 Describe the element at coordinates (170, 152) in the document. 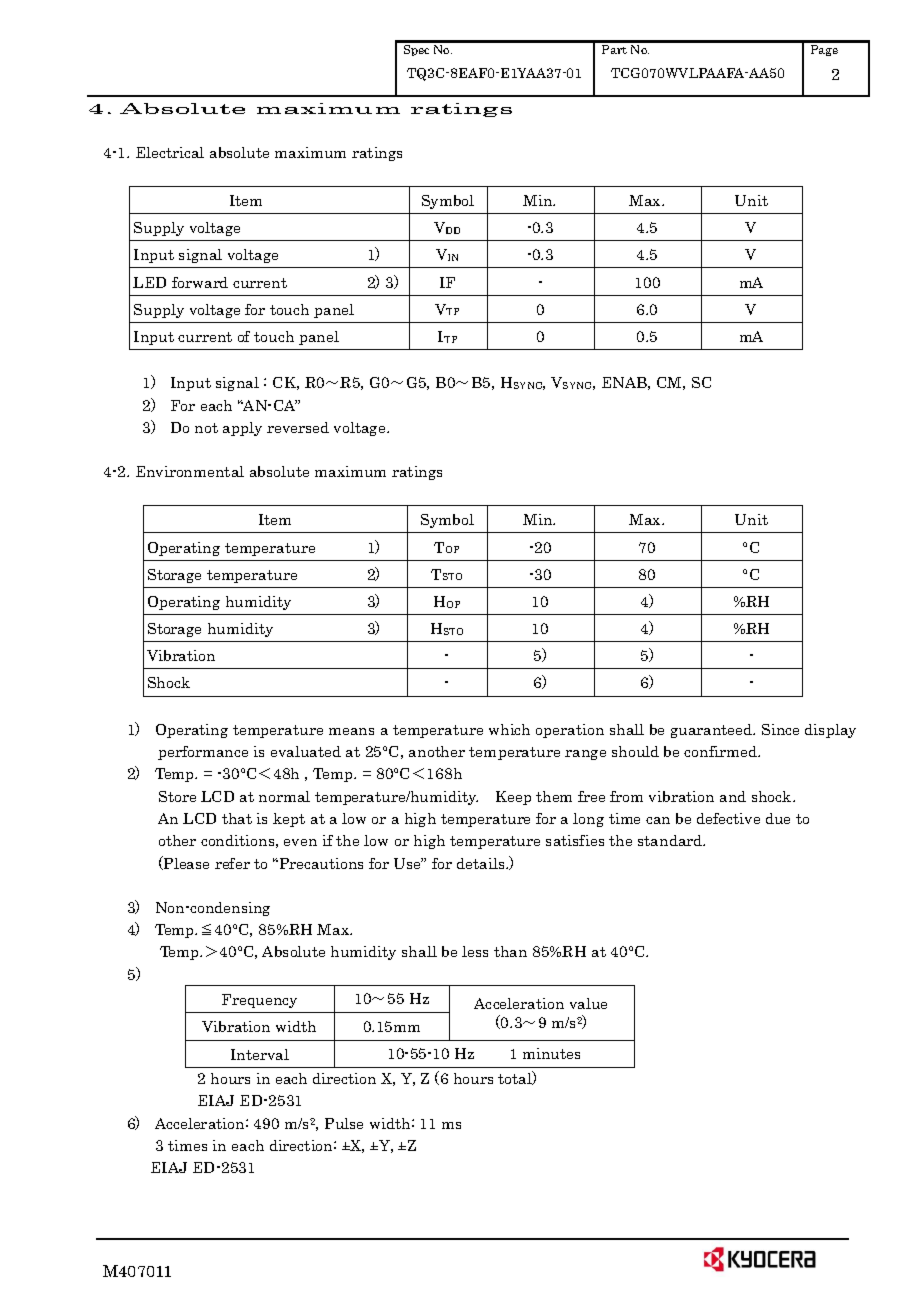

I see `Electrical` at that location.
